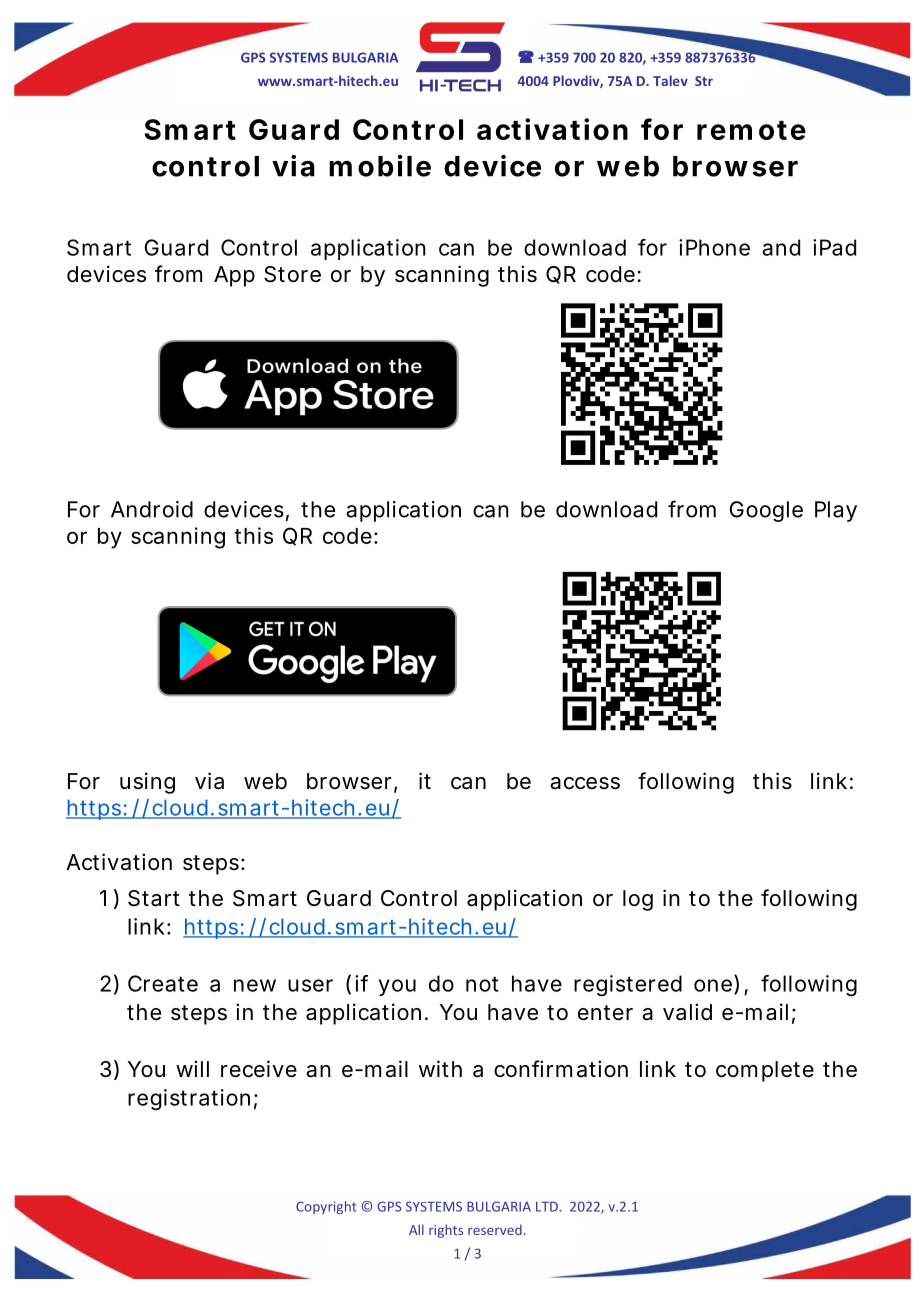  I want to click on Store, so click(292, 274).
